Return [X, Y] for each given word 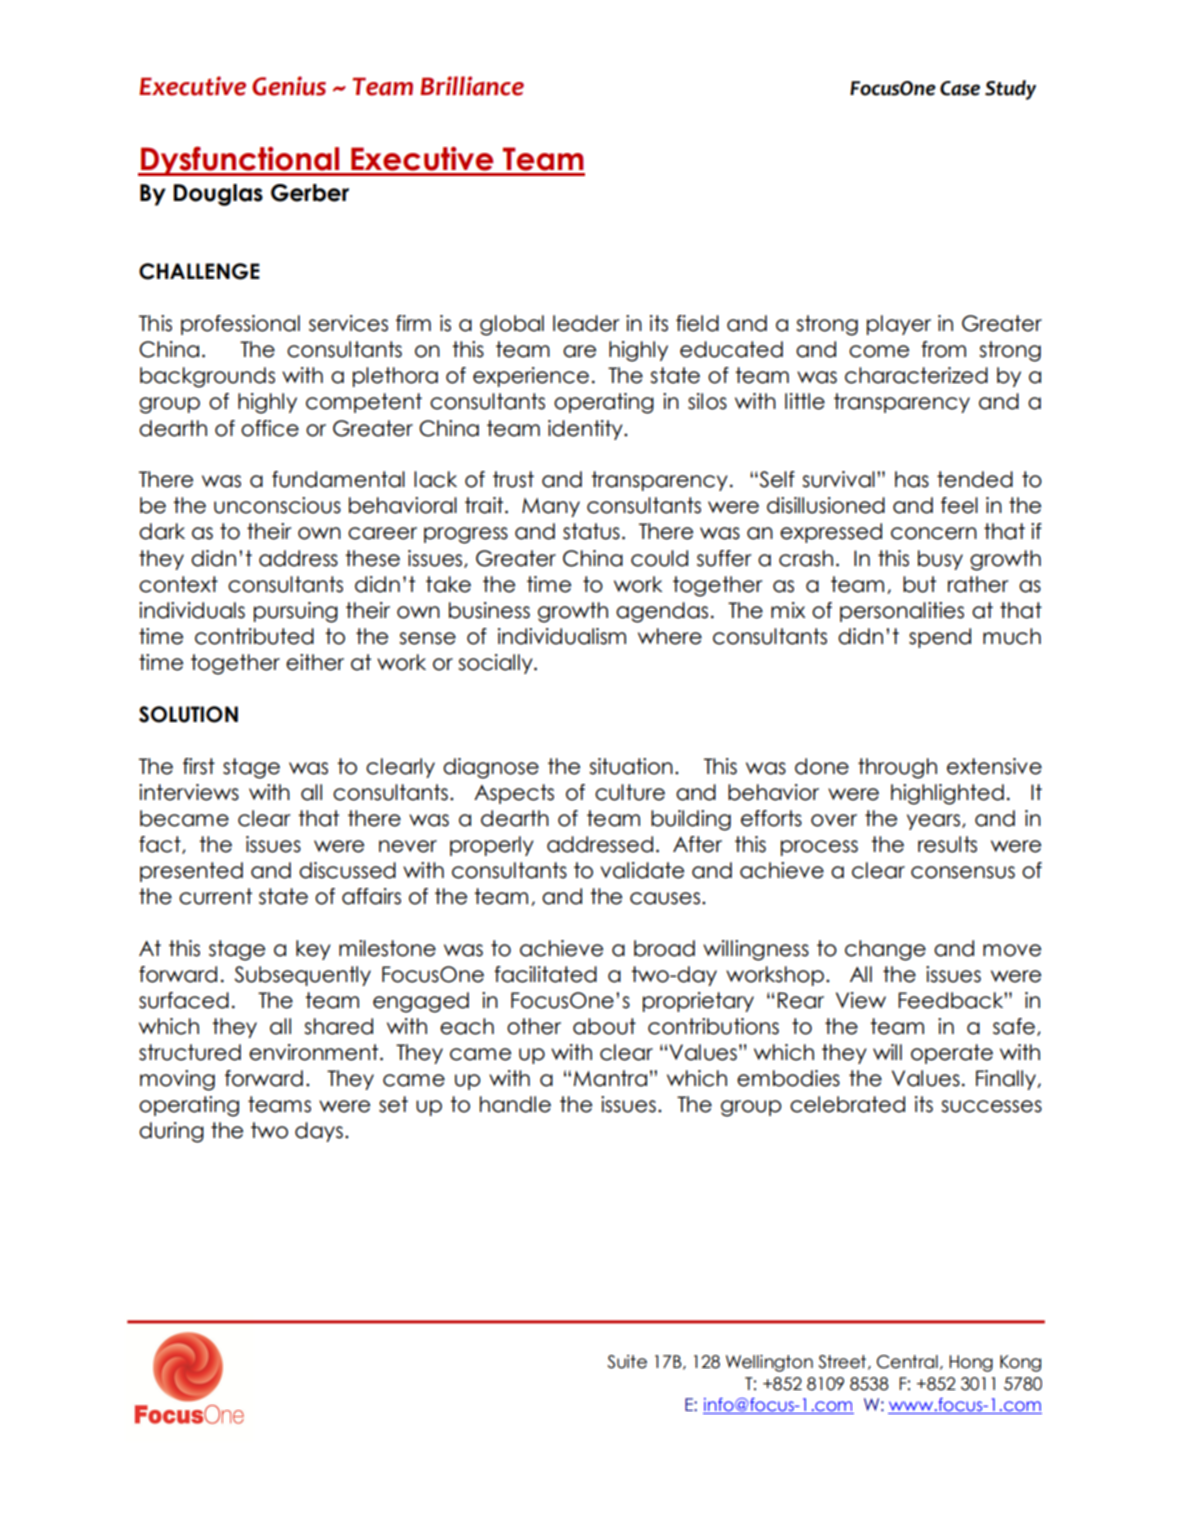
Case [960, 88]
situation [631, 766]
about [604, 1026]
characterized [916, 375]
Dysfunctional [240, 161]
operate [952, 1054]
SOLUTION [188, 714]
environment [315, 1052]
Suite [627, 1362]
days [319, 1132]
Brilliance [472, 86]
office [270, 428]
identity [586, 430]
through [897, 768]
